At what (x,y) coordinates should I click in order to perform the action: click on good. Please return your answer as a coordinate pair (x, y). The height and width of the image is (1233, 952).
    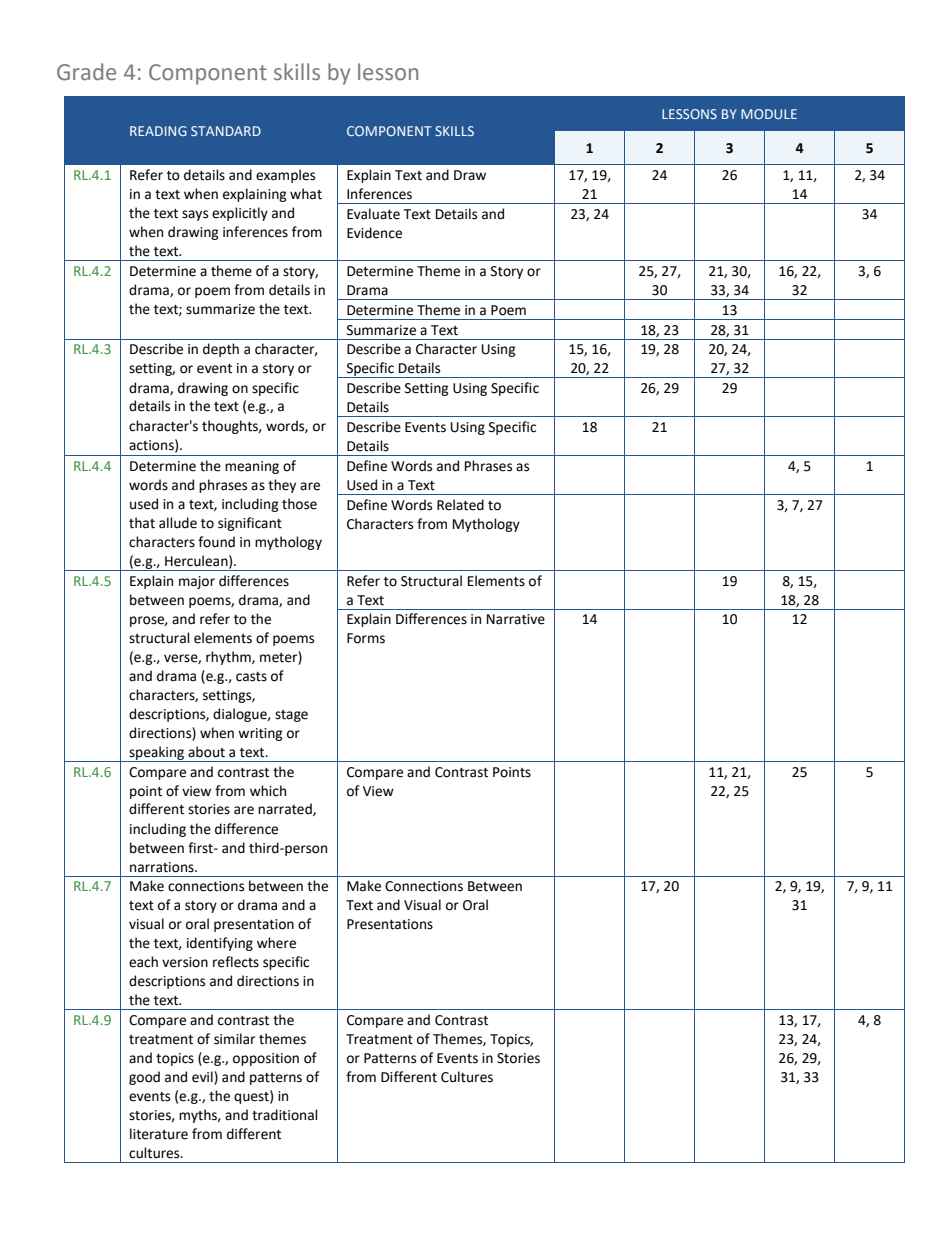
    Looking at the image, I should click on (144, 1078).
